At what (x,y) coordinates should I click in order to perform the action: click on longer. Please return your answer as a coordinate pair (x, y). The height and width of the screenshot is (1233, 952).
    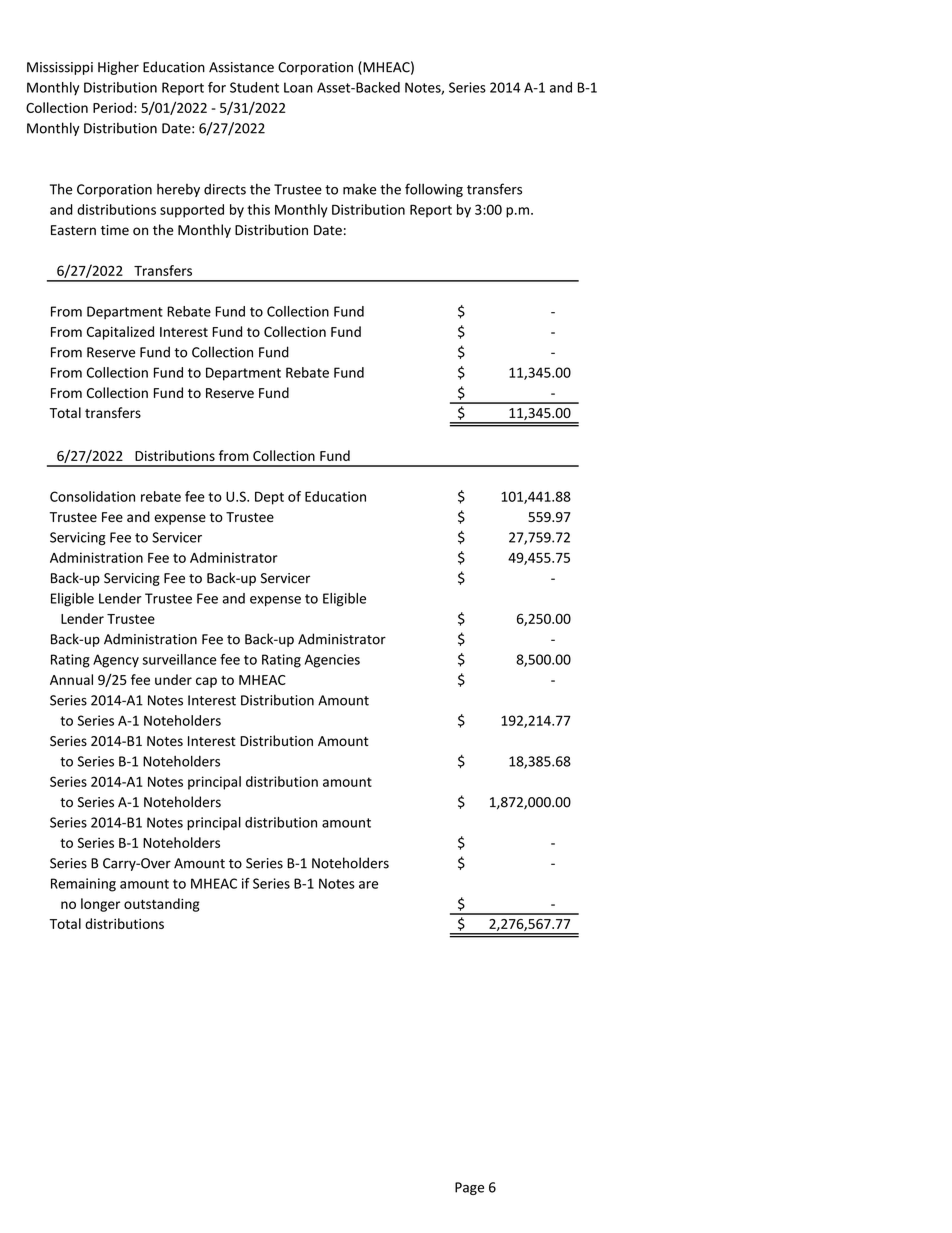
    Looking at the image, I should click on (100, 905).
